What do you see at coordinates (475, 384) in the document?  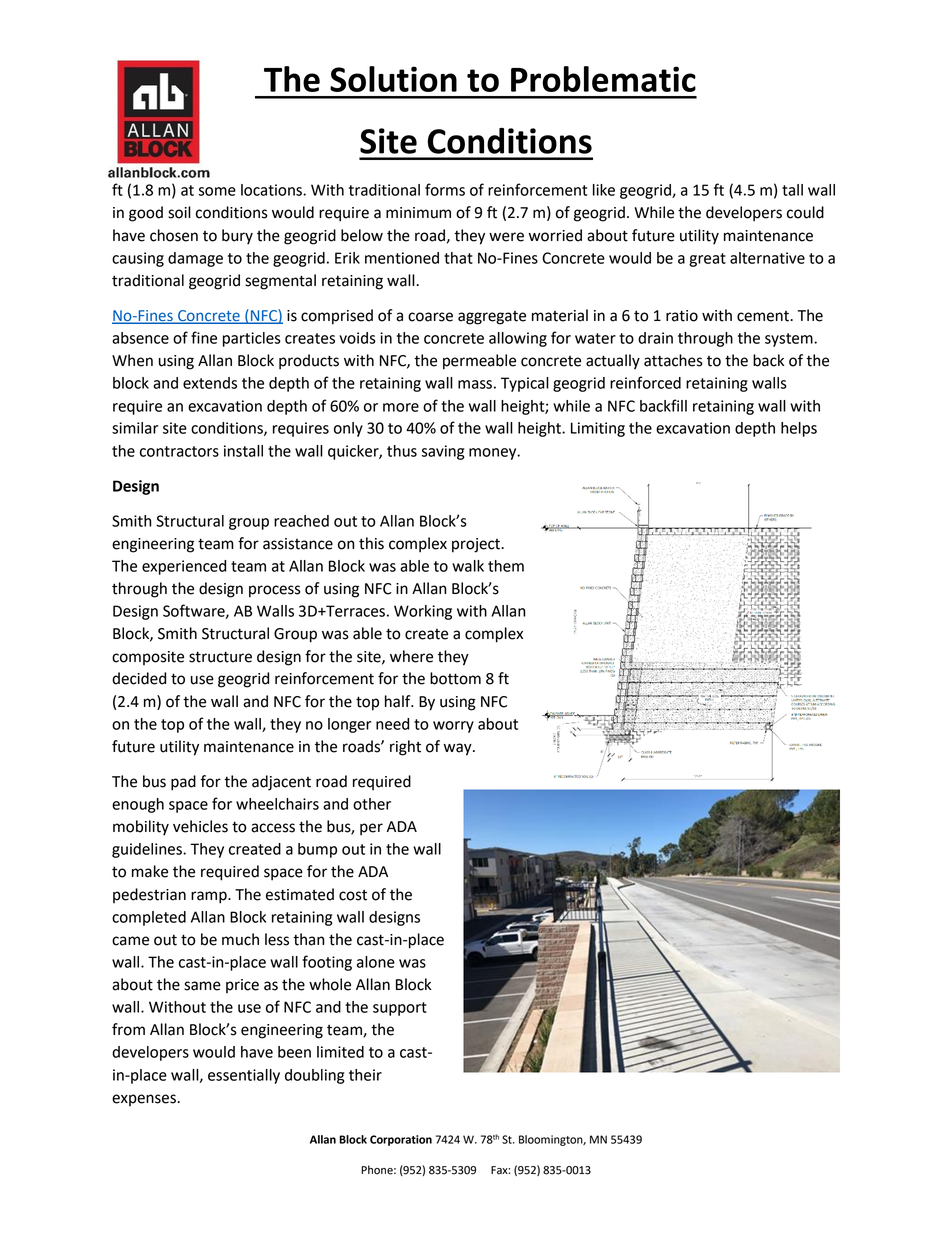 I see `mass` at bounding box center [475, 384].
